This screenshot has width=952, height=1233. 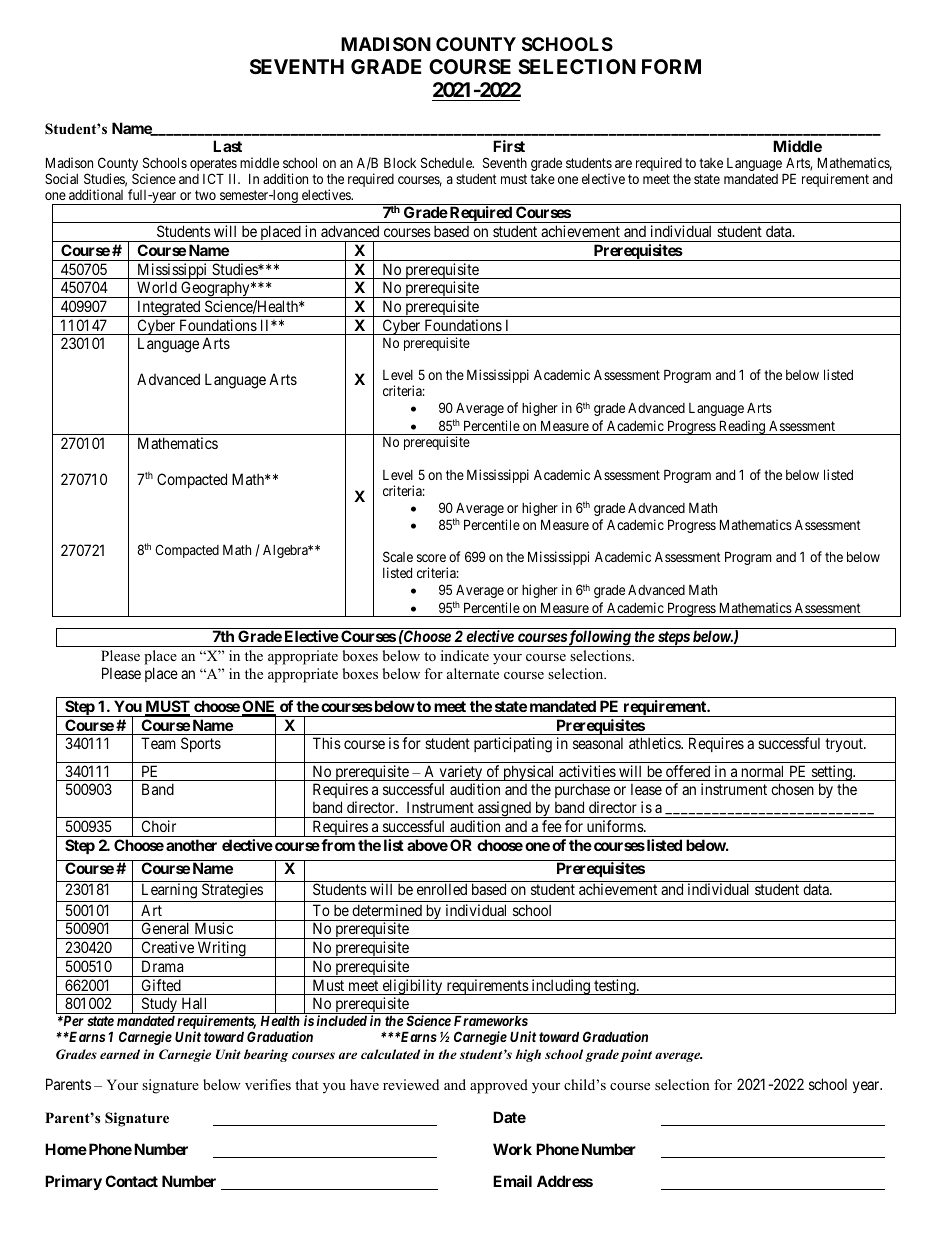 I want to click on Team, so click(x=158, y=743).
